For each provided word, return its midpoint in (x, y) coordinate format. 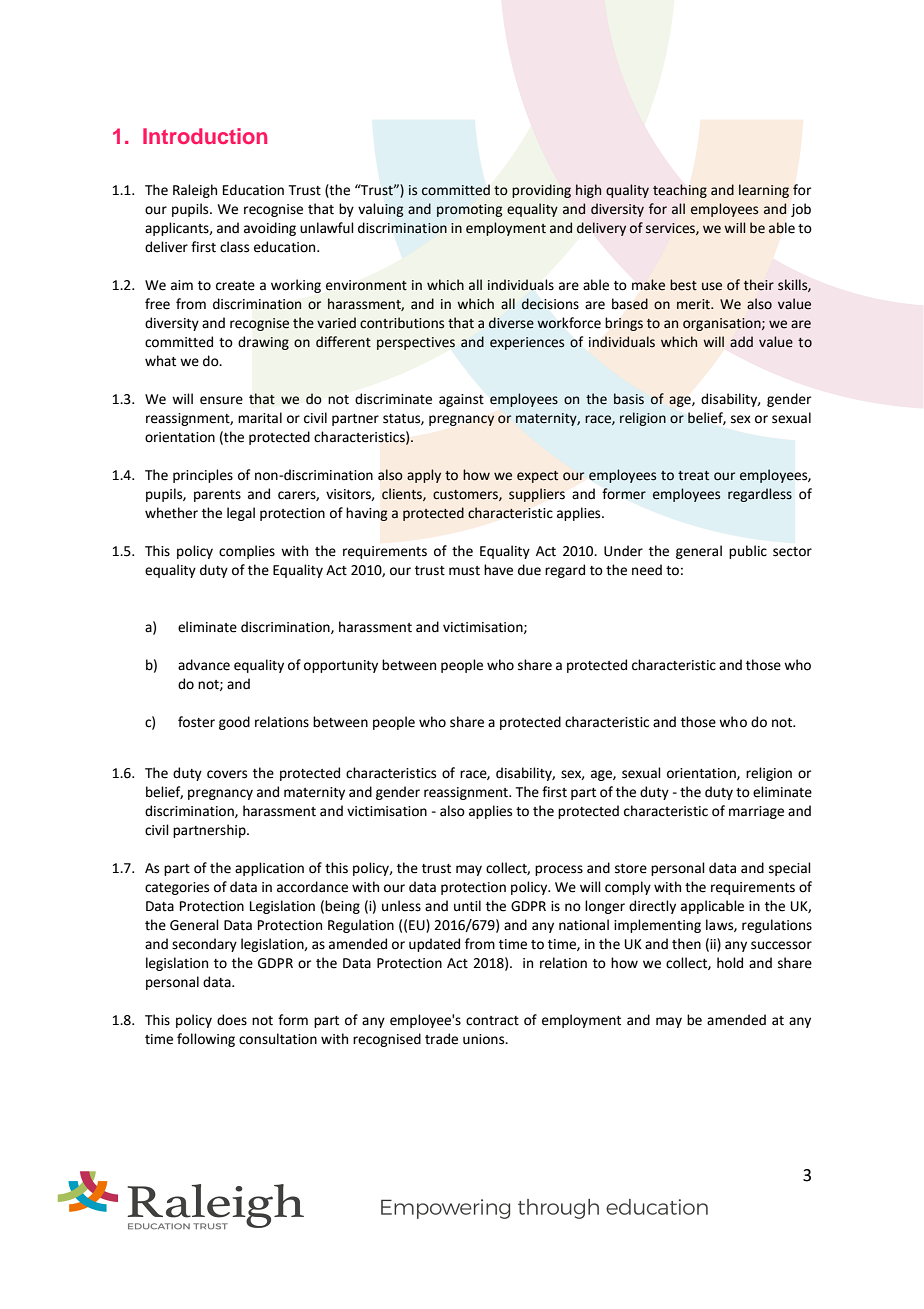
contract (492, 1021)
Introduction (205, 136)
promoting (469, 210)
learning (764, 191)
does (232, 1020)
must (464, 571)
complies (247, 552)
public (748, 552)
